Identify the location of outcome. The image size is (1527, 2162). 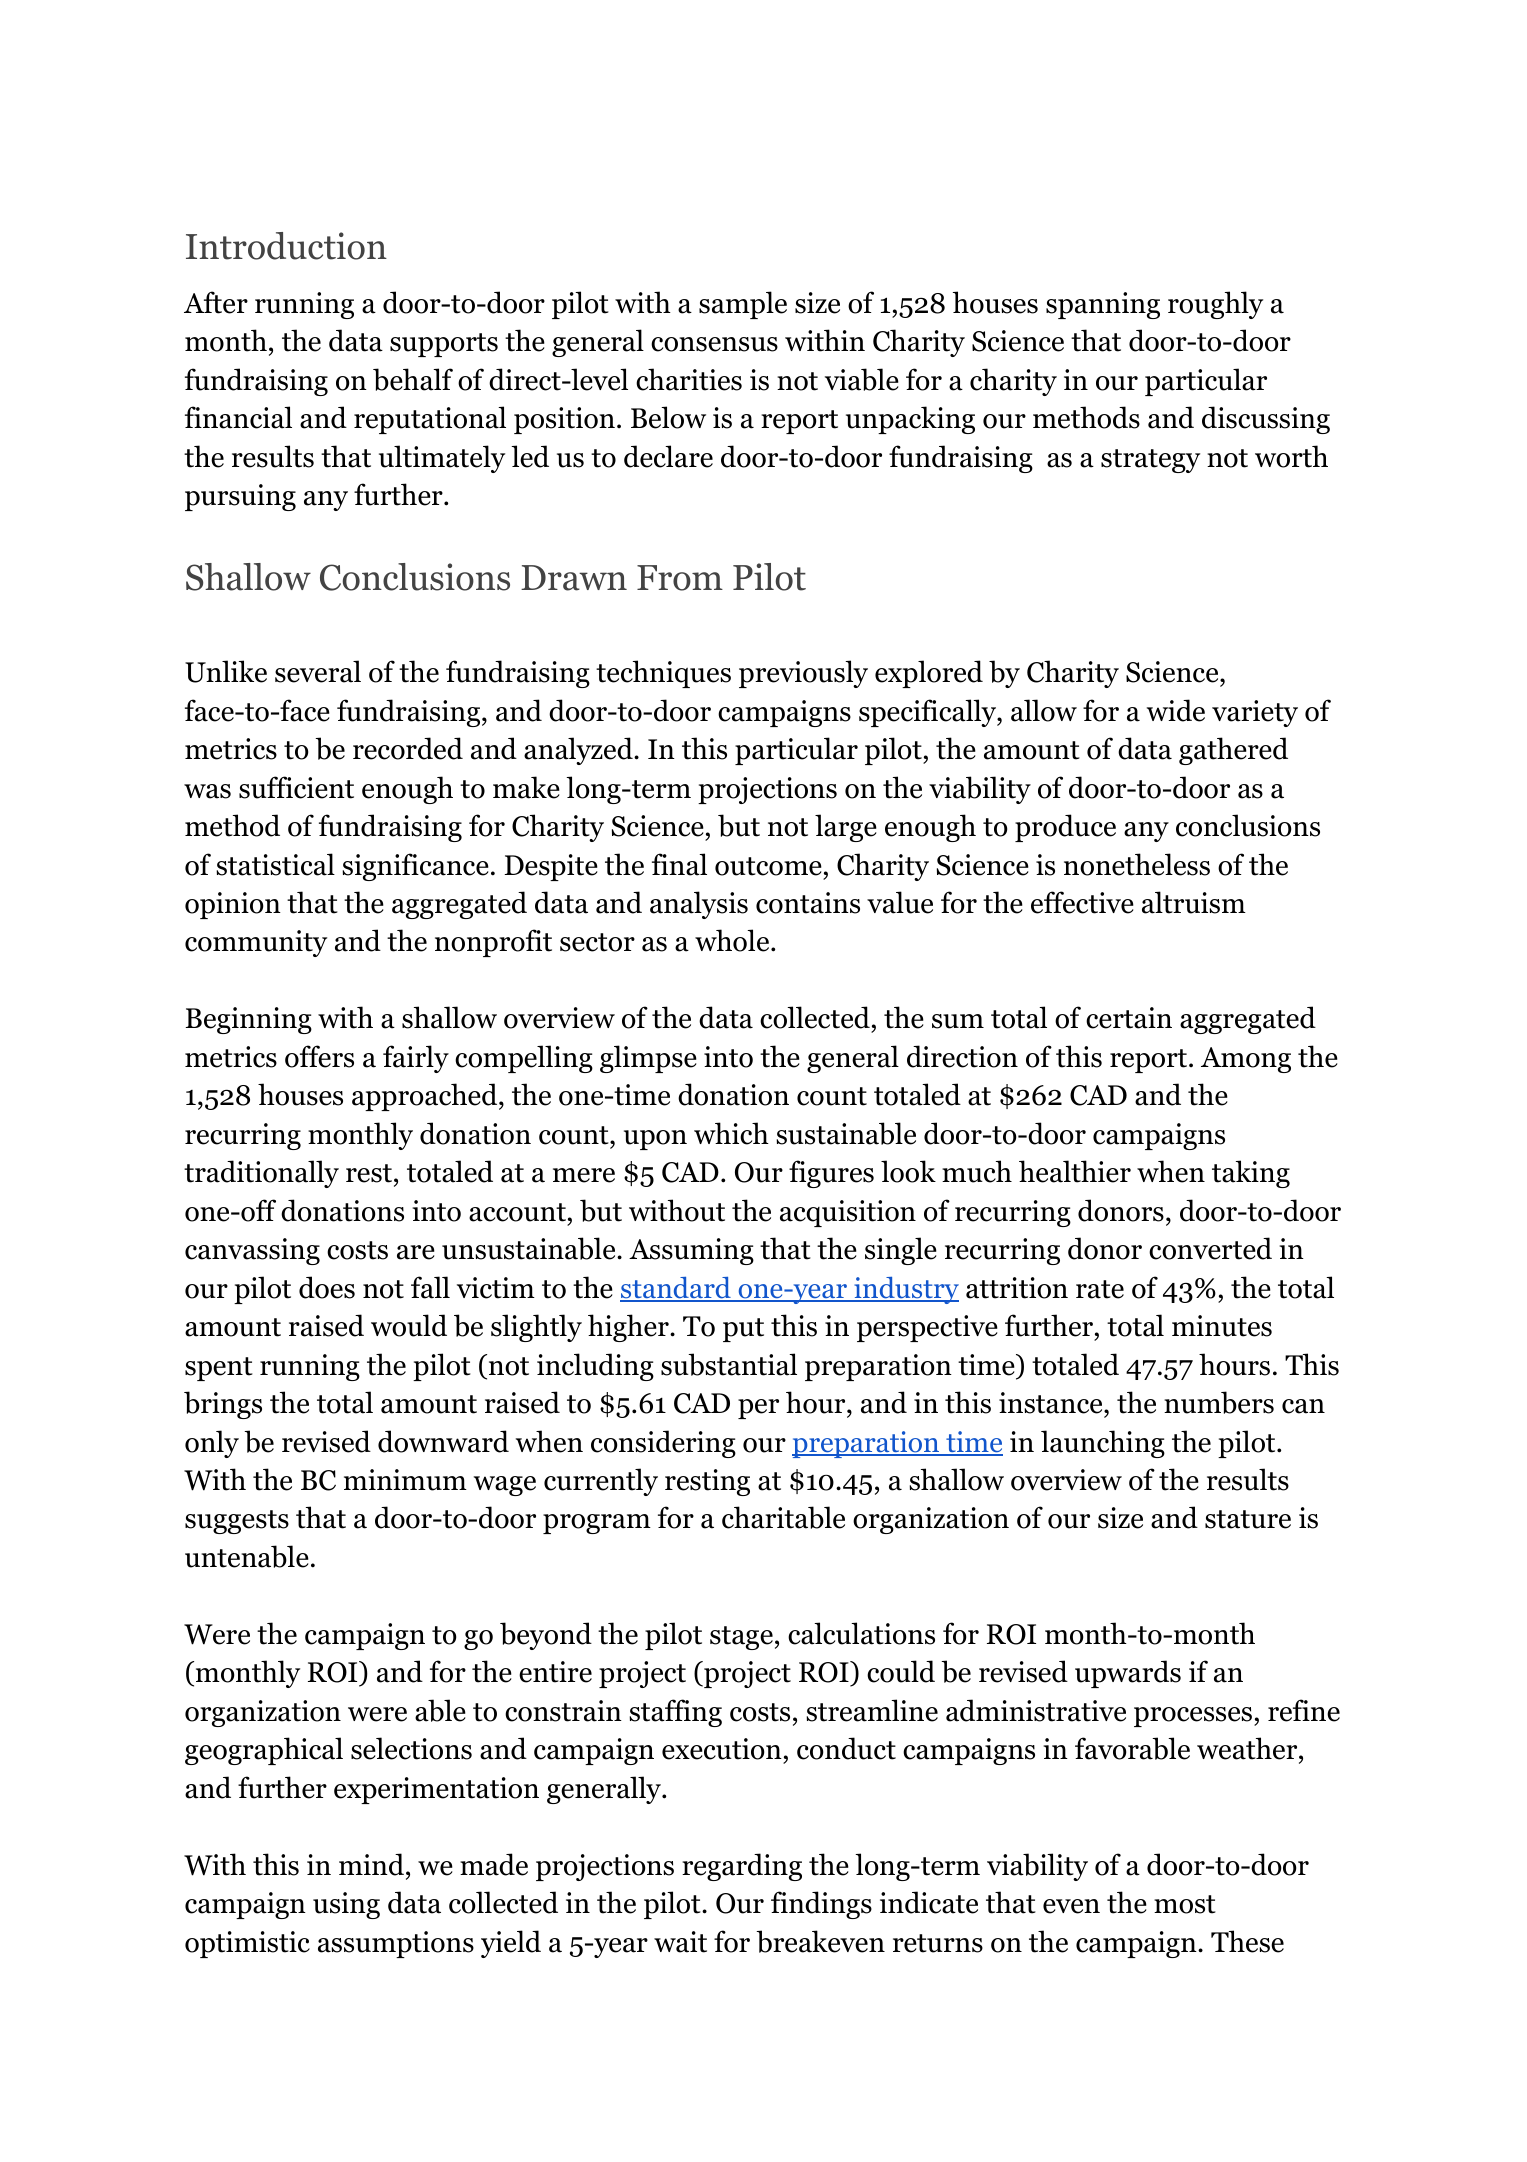
(768, 866).
